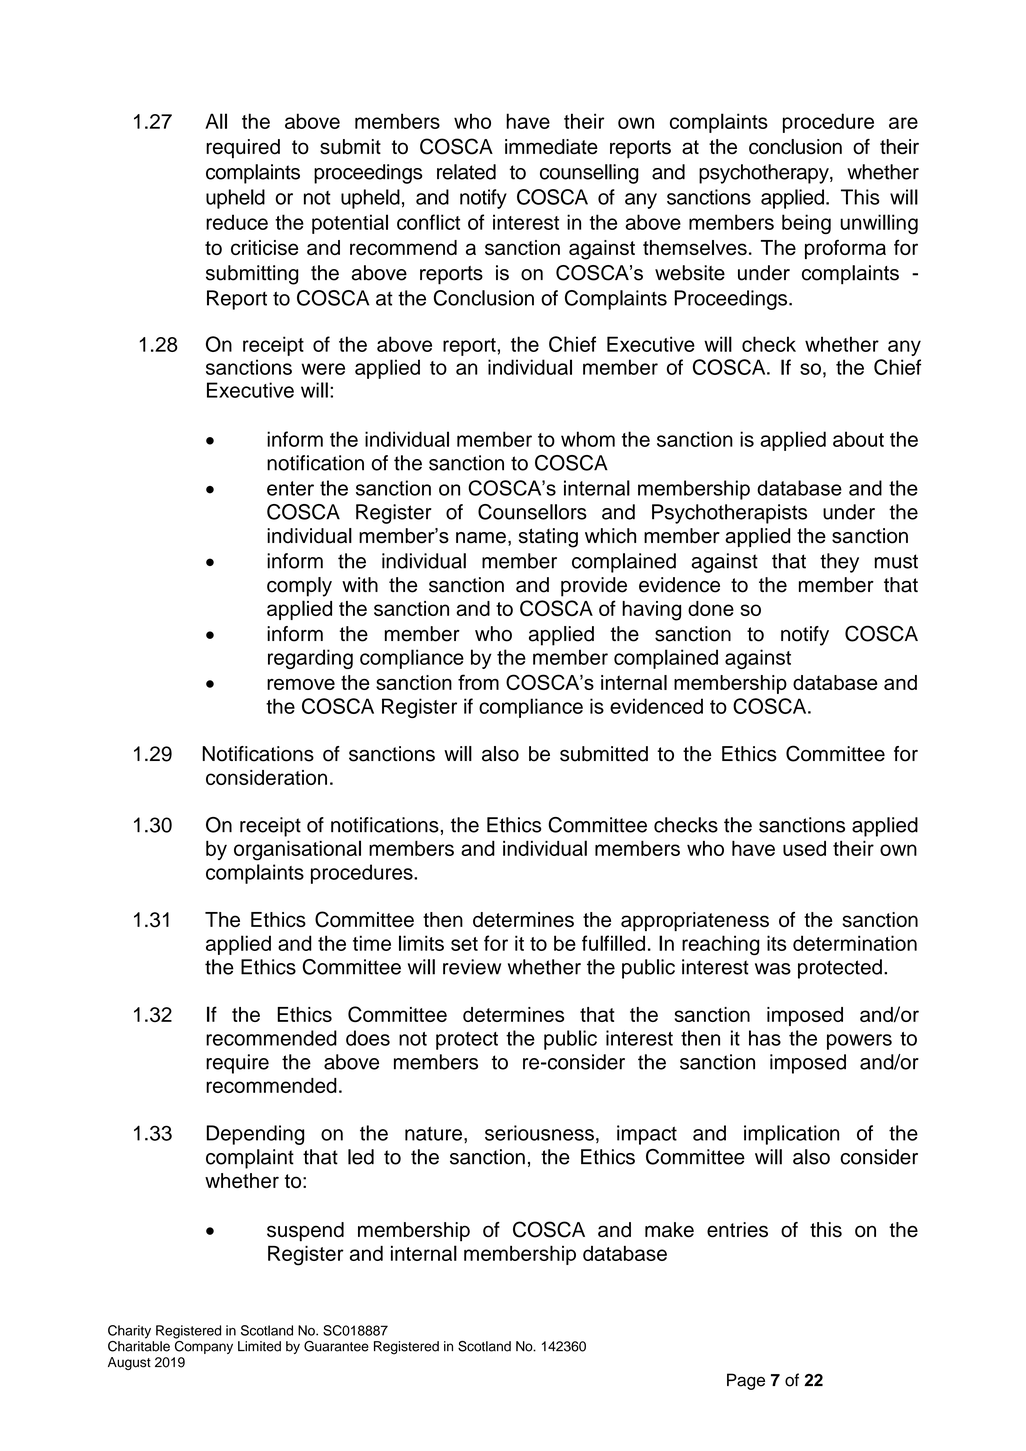  I want to click on immediate, so click(551, 147).
